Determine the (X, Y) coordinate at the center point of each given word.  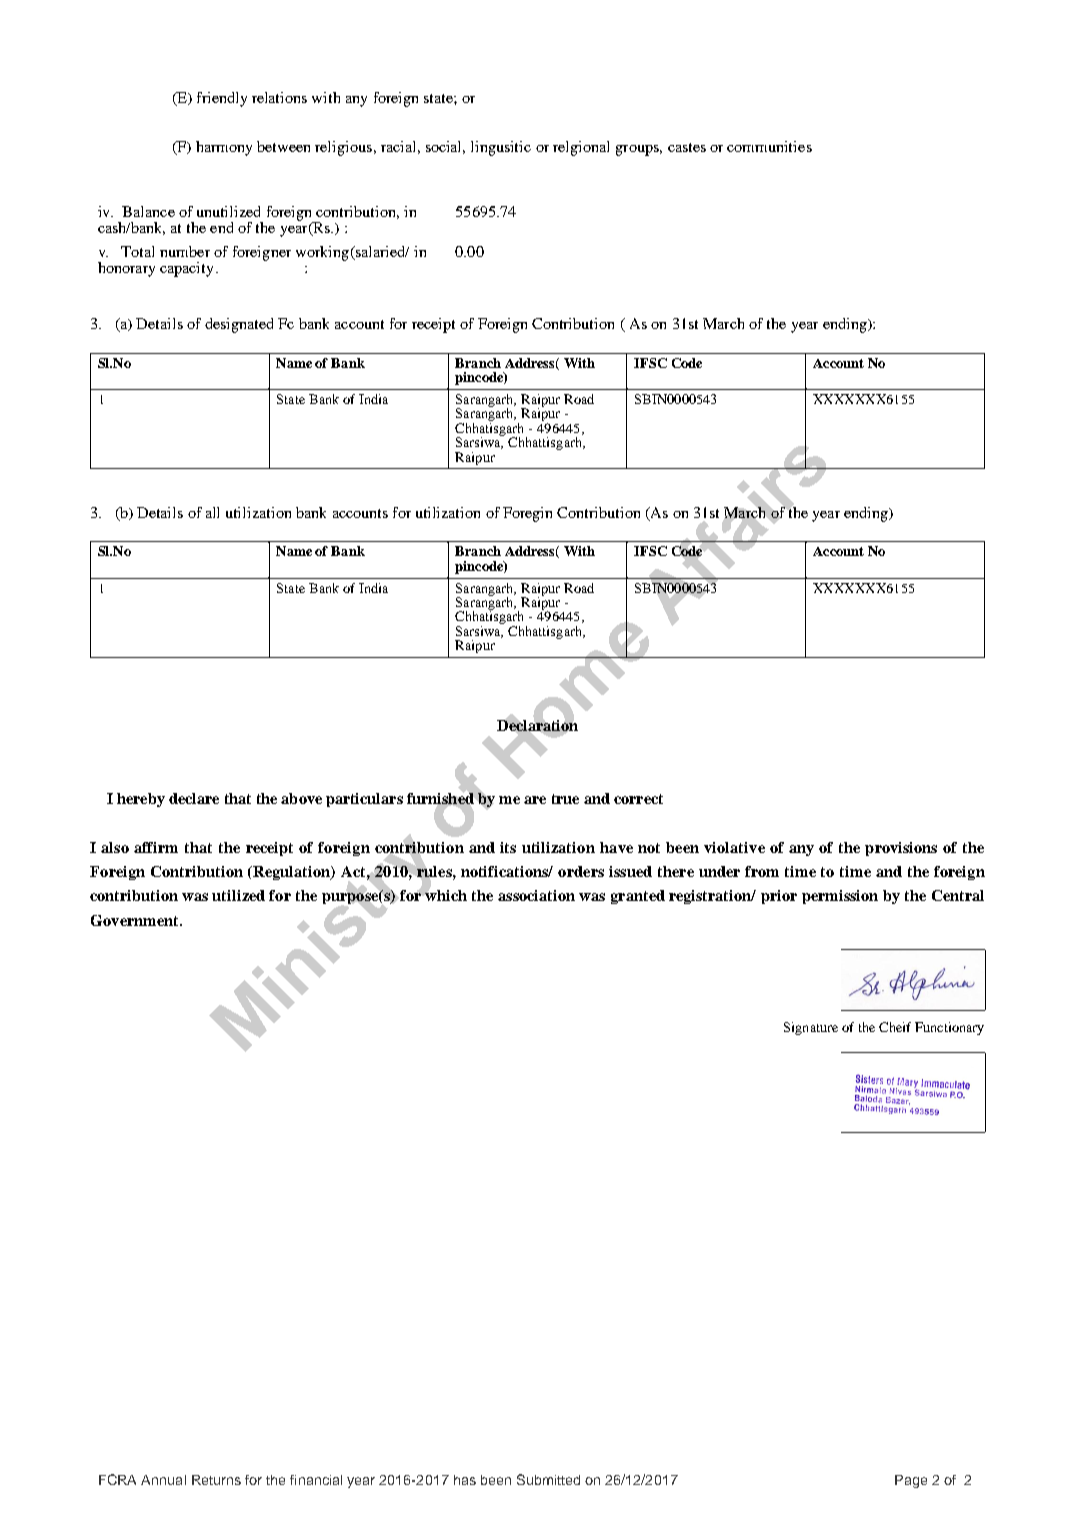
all (212, 512)
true (565, 799)
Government (136, 920)
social (445, 147)
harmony (224, 148)
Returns (216, 1480)
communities (769, 146)
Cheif (895, 1027)
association (536, 895)
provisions (901, 849)
